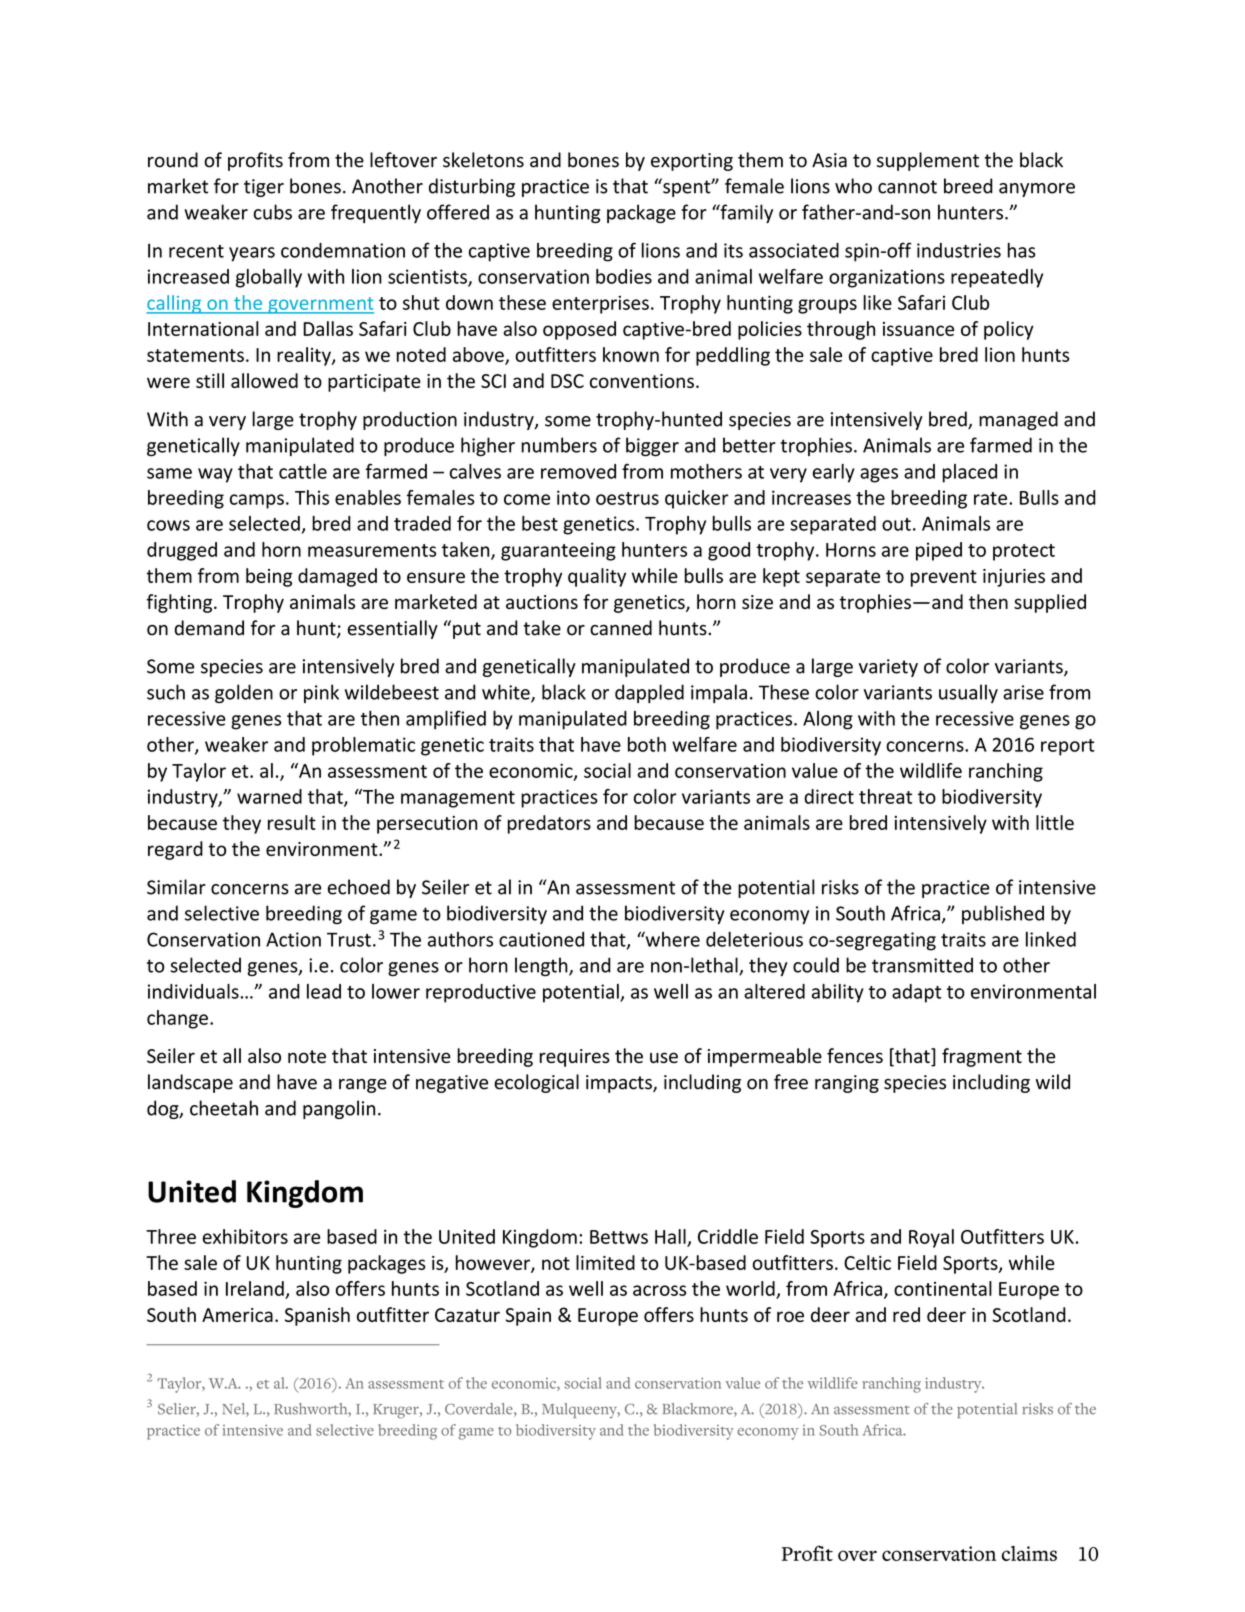  I want to click on impacts, so click(620, 1084).
